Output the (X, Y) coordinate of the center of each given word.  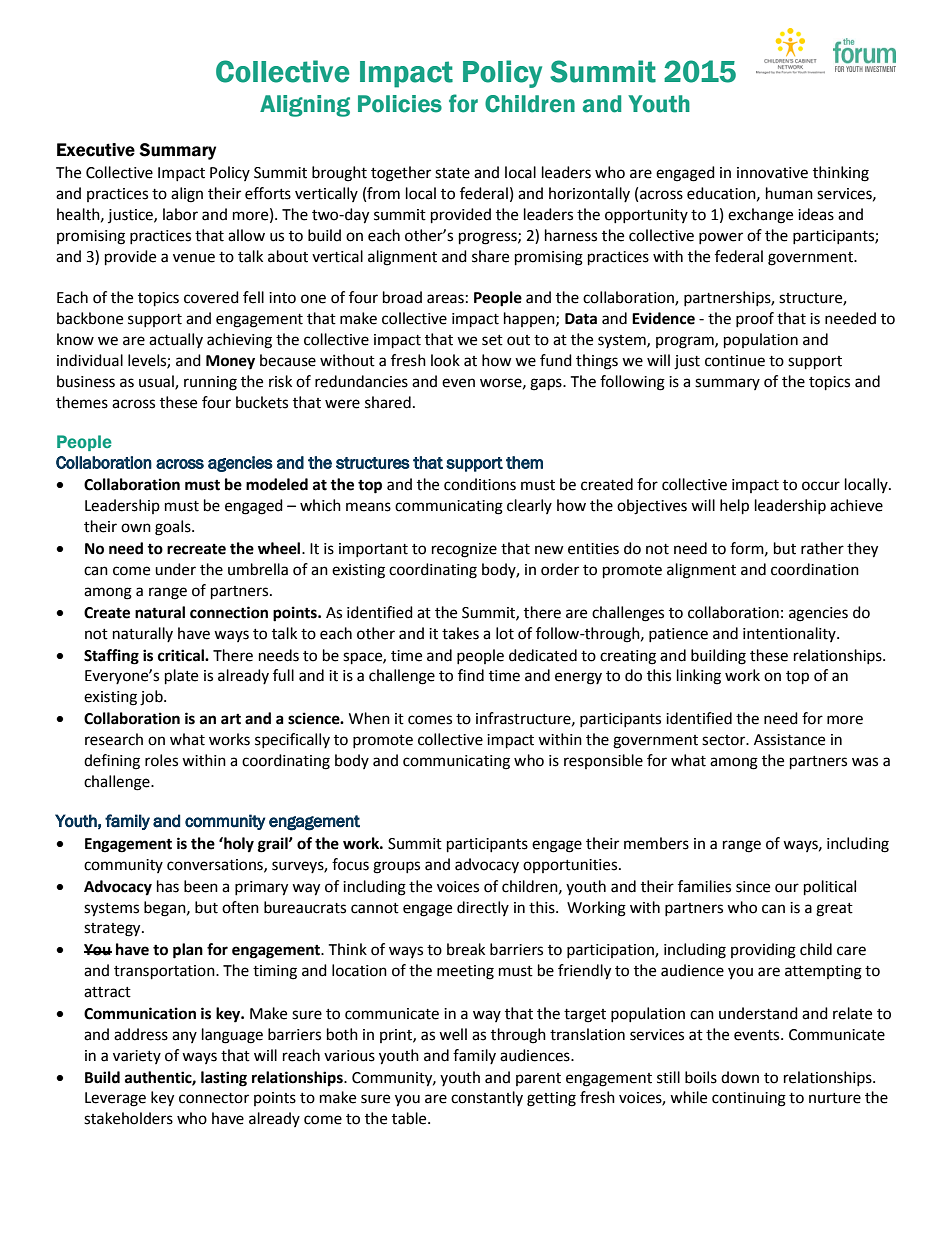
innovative (772, 173)
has (168, 886)
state (452, 173)
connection (229, 612)
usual (157, 382)
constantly (487, 1098)
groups (396, 867)
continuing (749, 1099)
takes (460, 633)
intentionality (790, 634)
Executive (96, 150)
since (753, 887)
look (445, 360)
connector (214, 1098)
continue (735, 361)
